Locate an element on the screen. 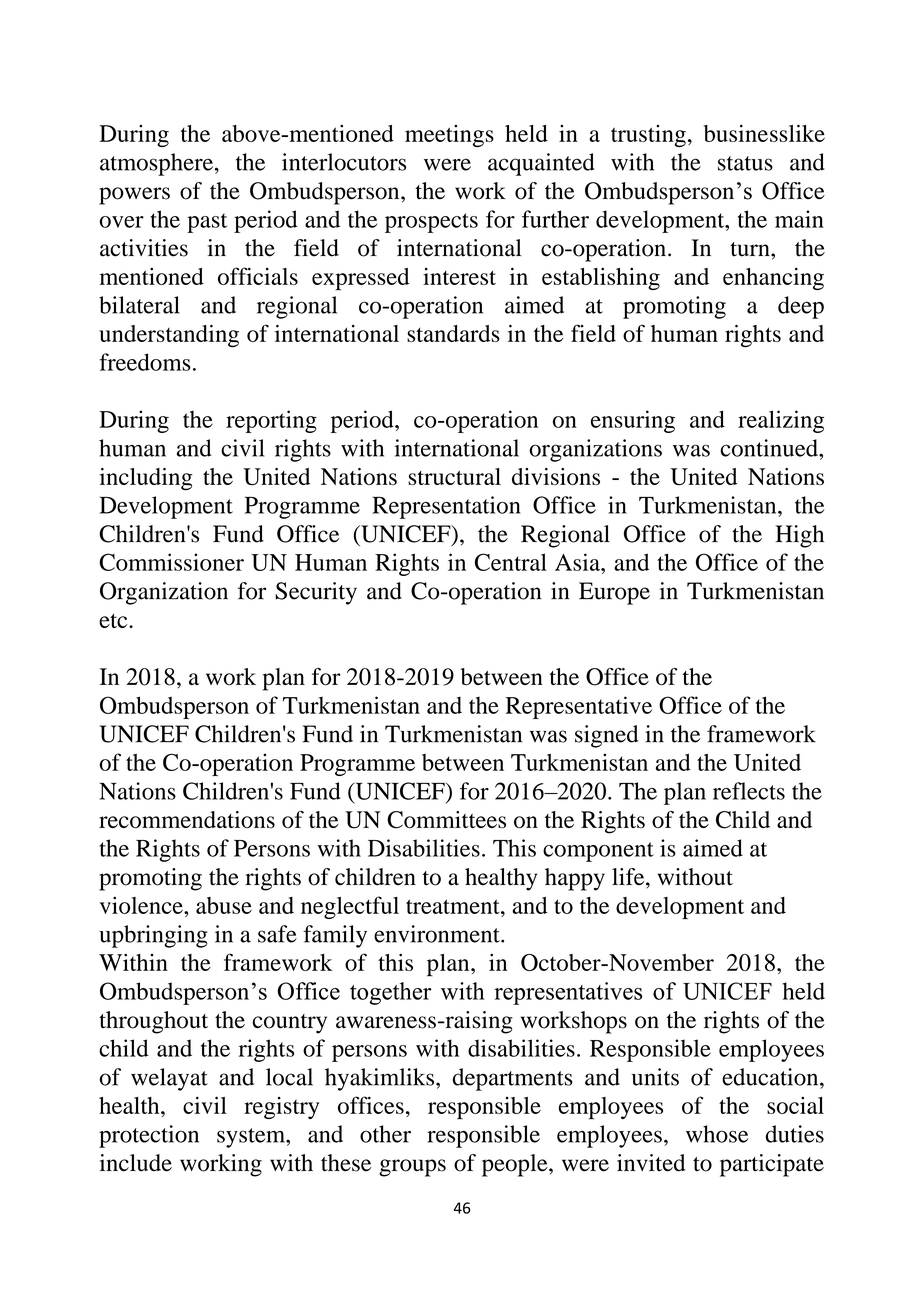  protection is located at coordinates (149, 1136).
